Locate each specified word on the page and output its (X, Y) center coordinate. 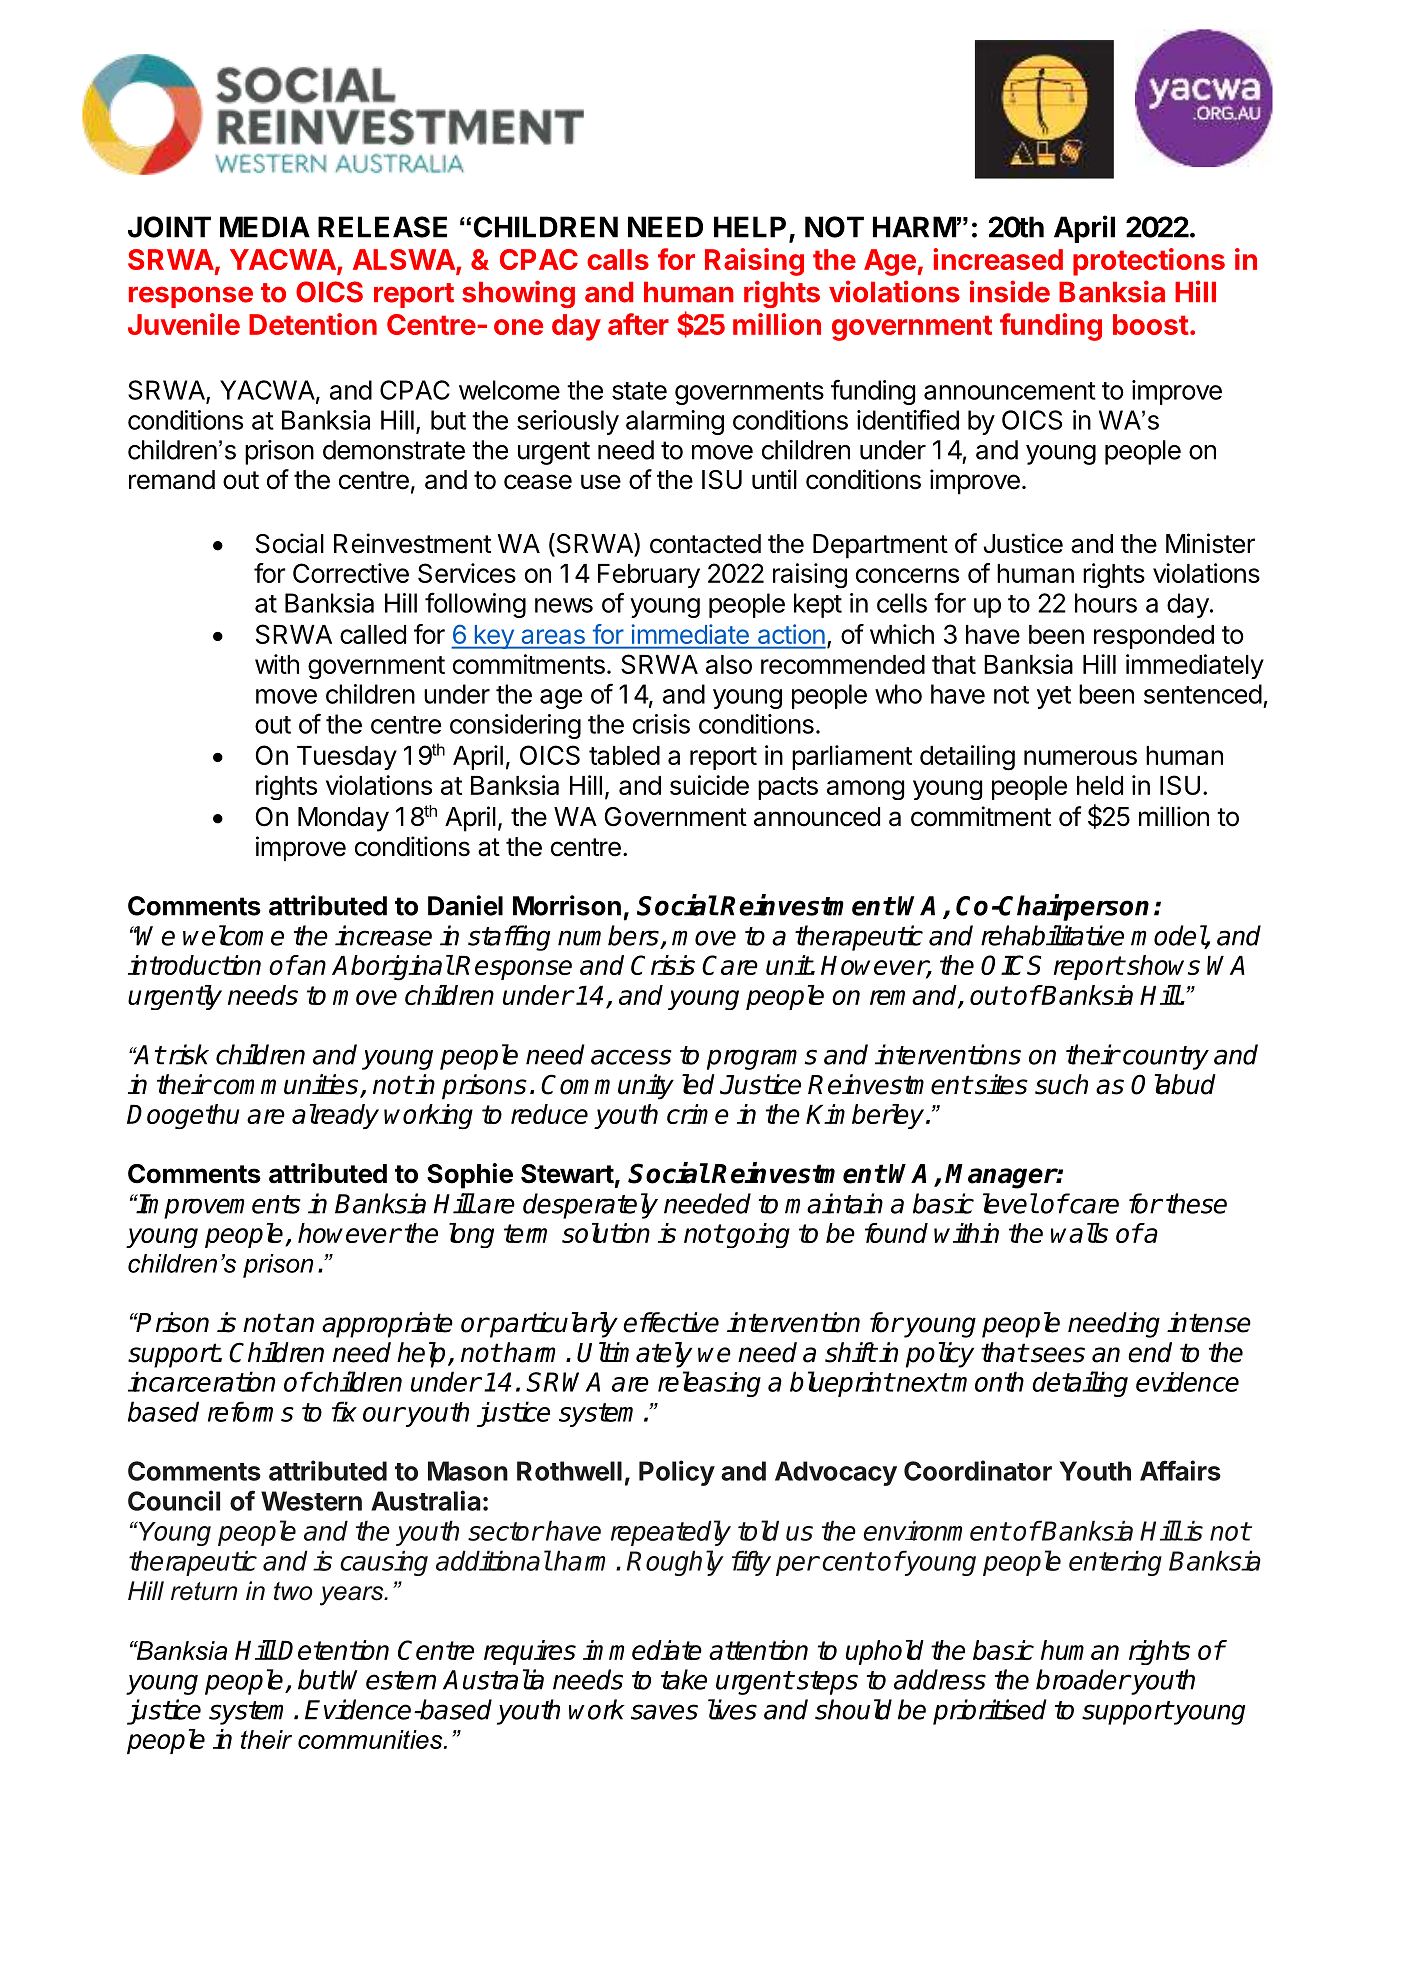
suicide (709, 785)
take (684, 1679)
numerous (1080, 757)
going (757, 1235)
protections (1149, 262)
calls (618, 259)
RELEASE (382, 227)
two (293, 1591)
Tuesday (347, 758)
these (1196, 1203)
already (335, 1116)
